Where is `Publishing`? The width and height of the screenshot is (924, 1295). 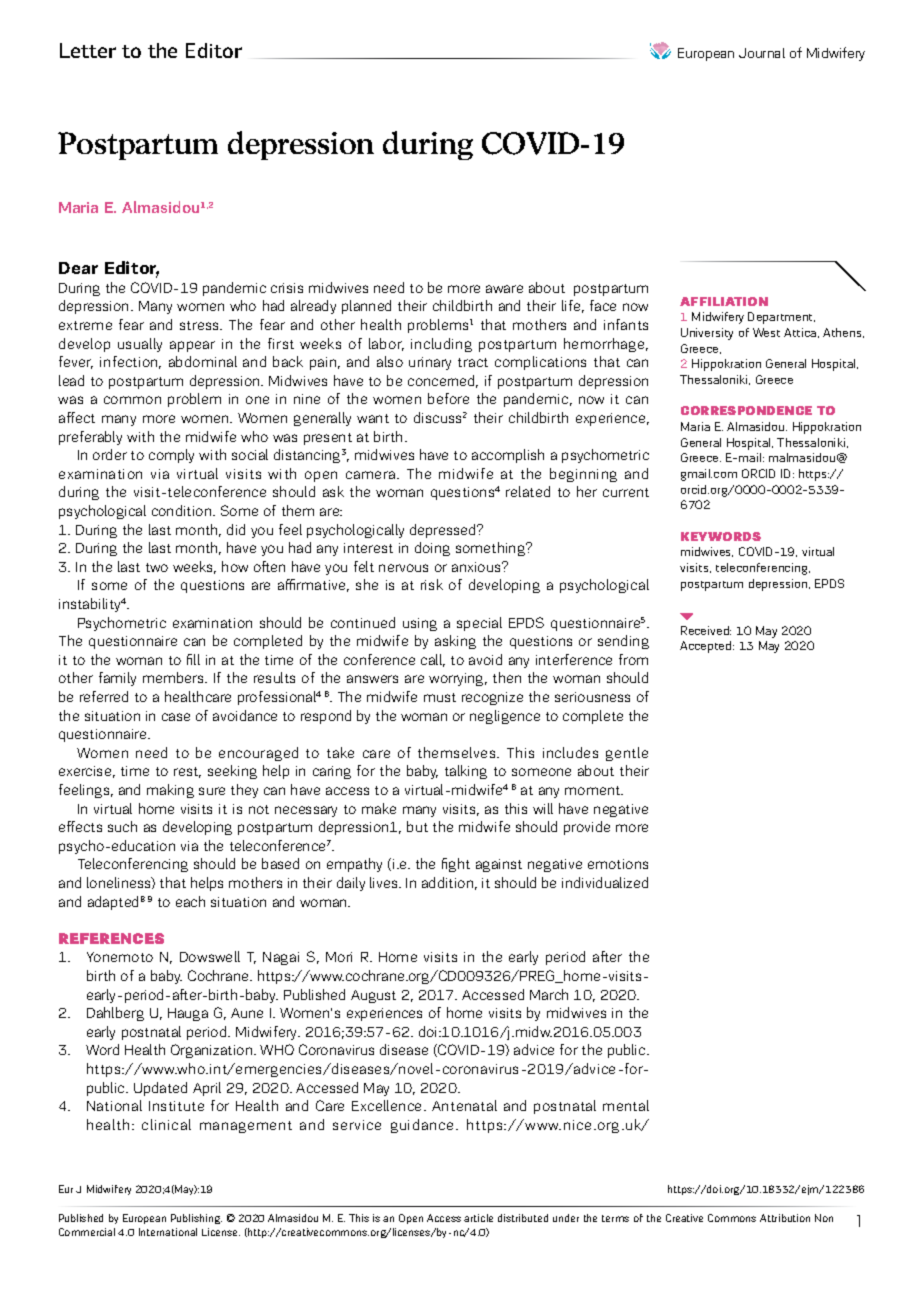 Publishing is located at coordinates (196, 1219).
